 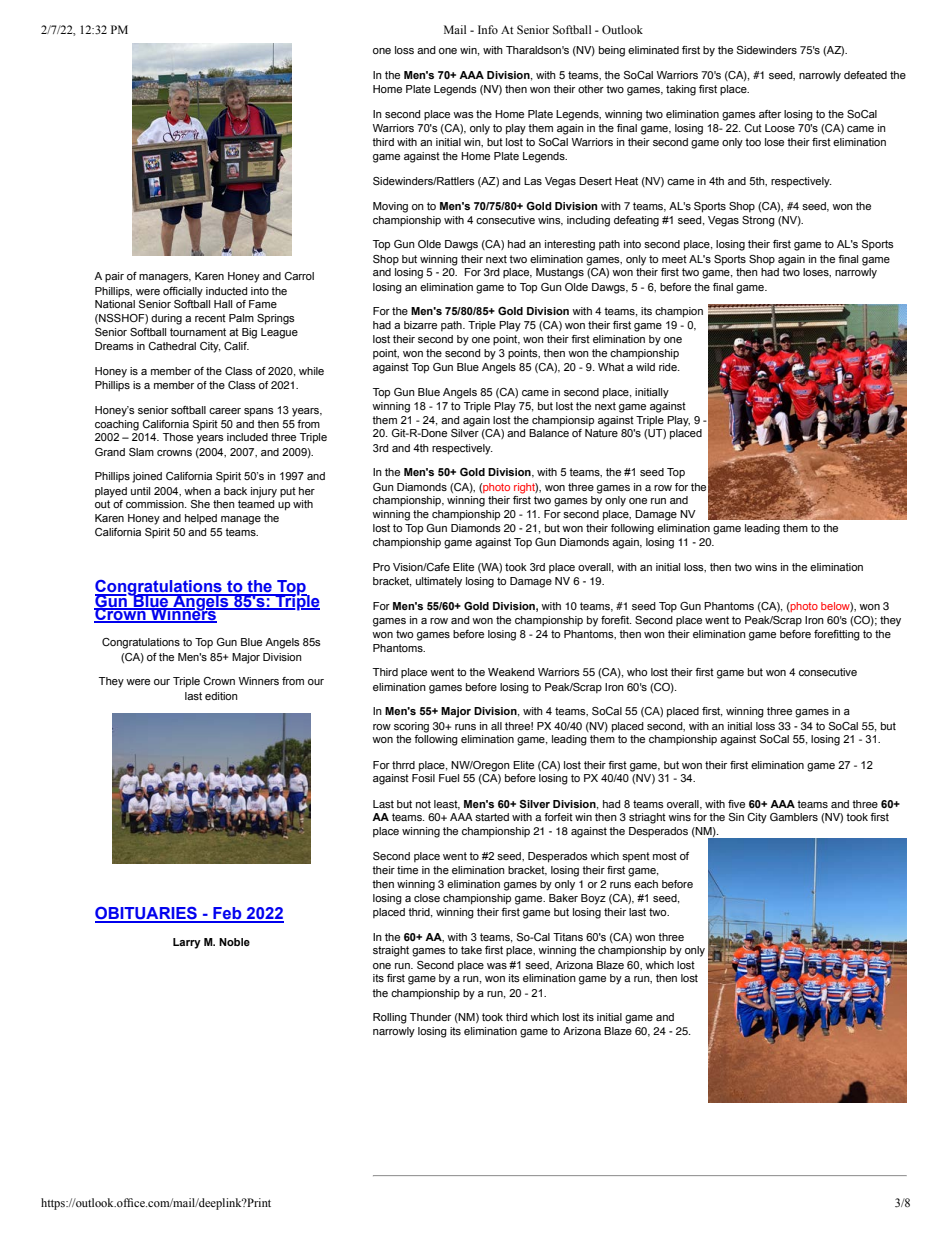 What do you see at coordinates (201, 519) in the document?
I see `helped` at bounding box center [201, 519].
